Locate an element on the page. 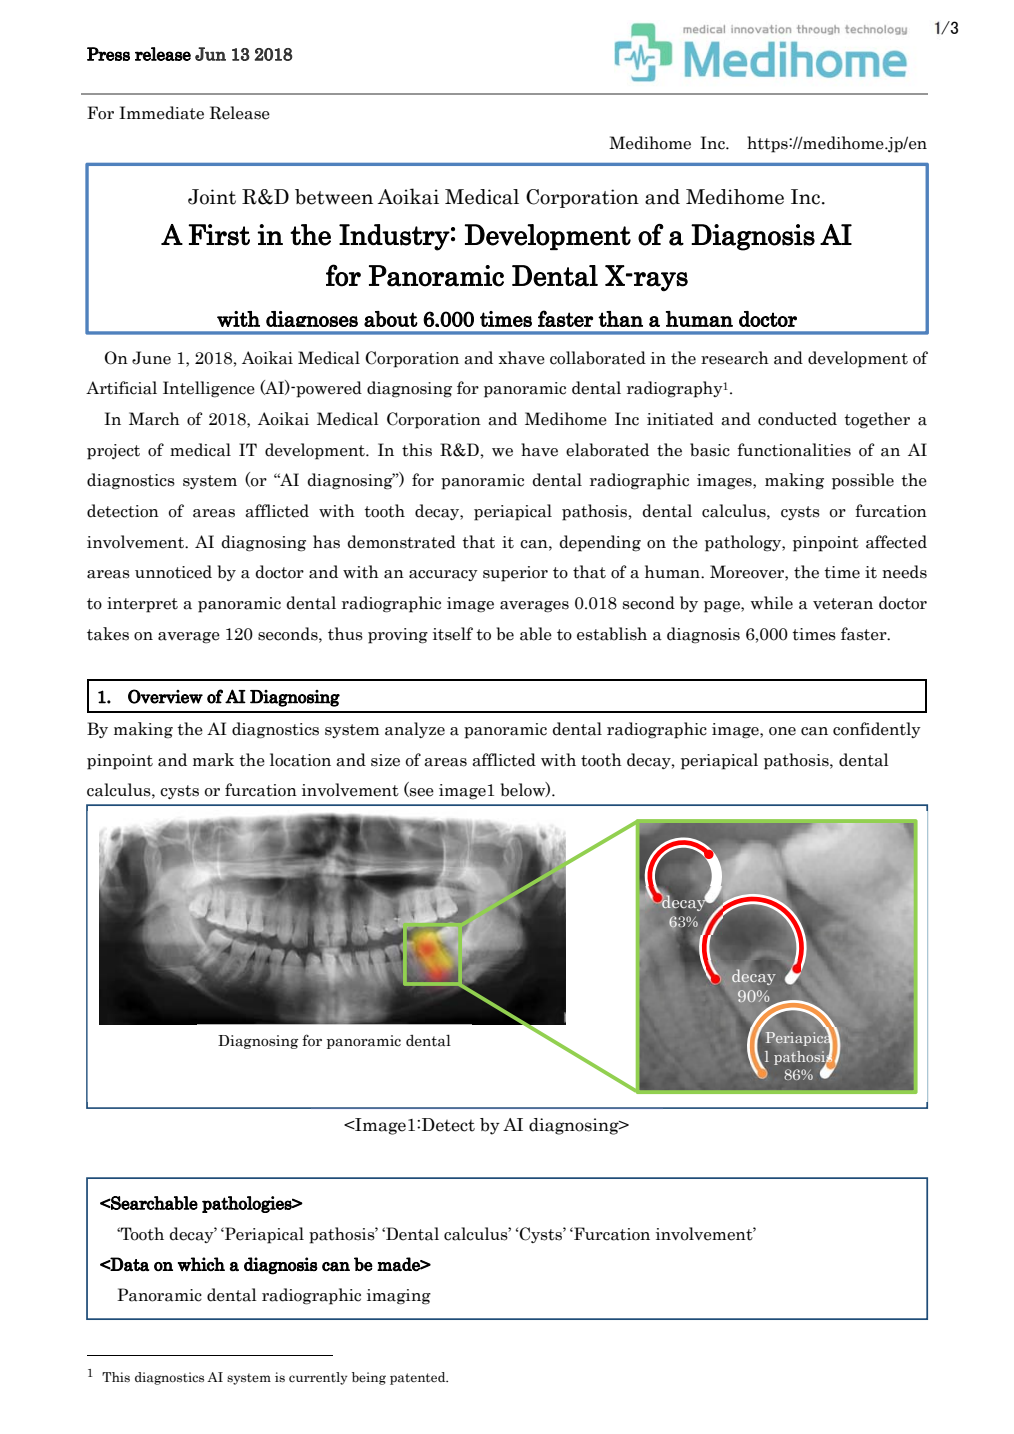 The height and width of the document is (1434, 1014). veteran is located at coordinates (843, 604).
